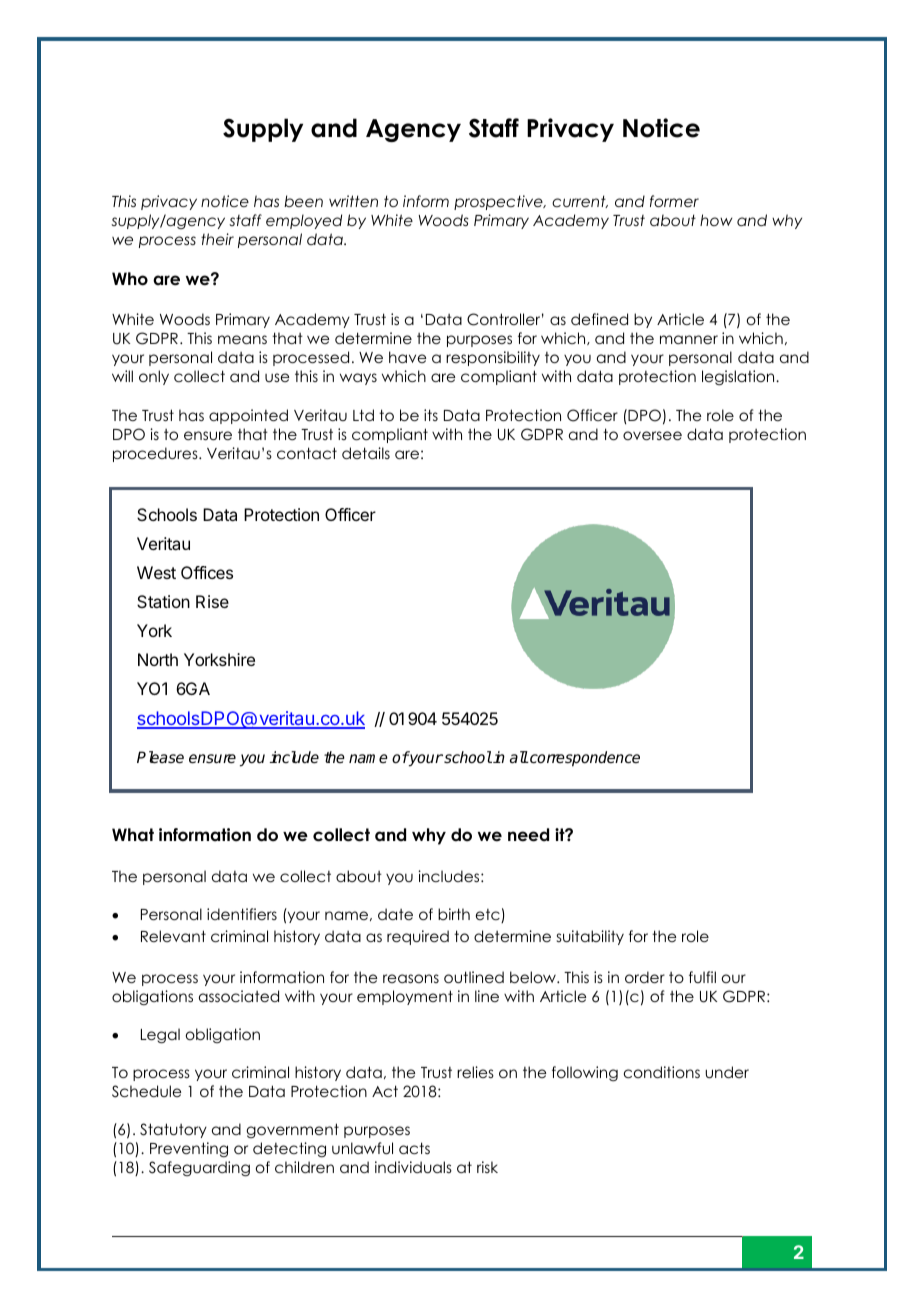 This screenshot has height=1308, width=924. What do you see at coordinates (590, 937) in the screenshot?
I see `suitability` at bounding box center [590, 937].
